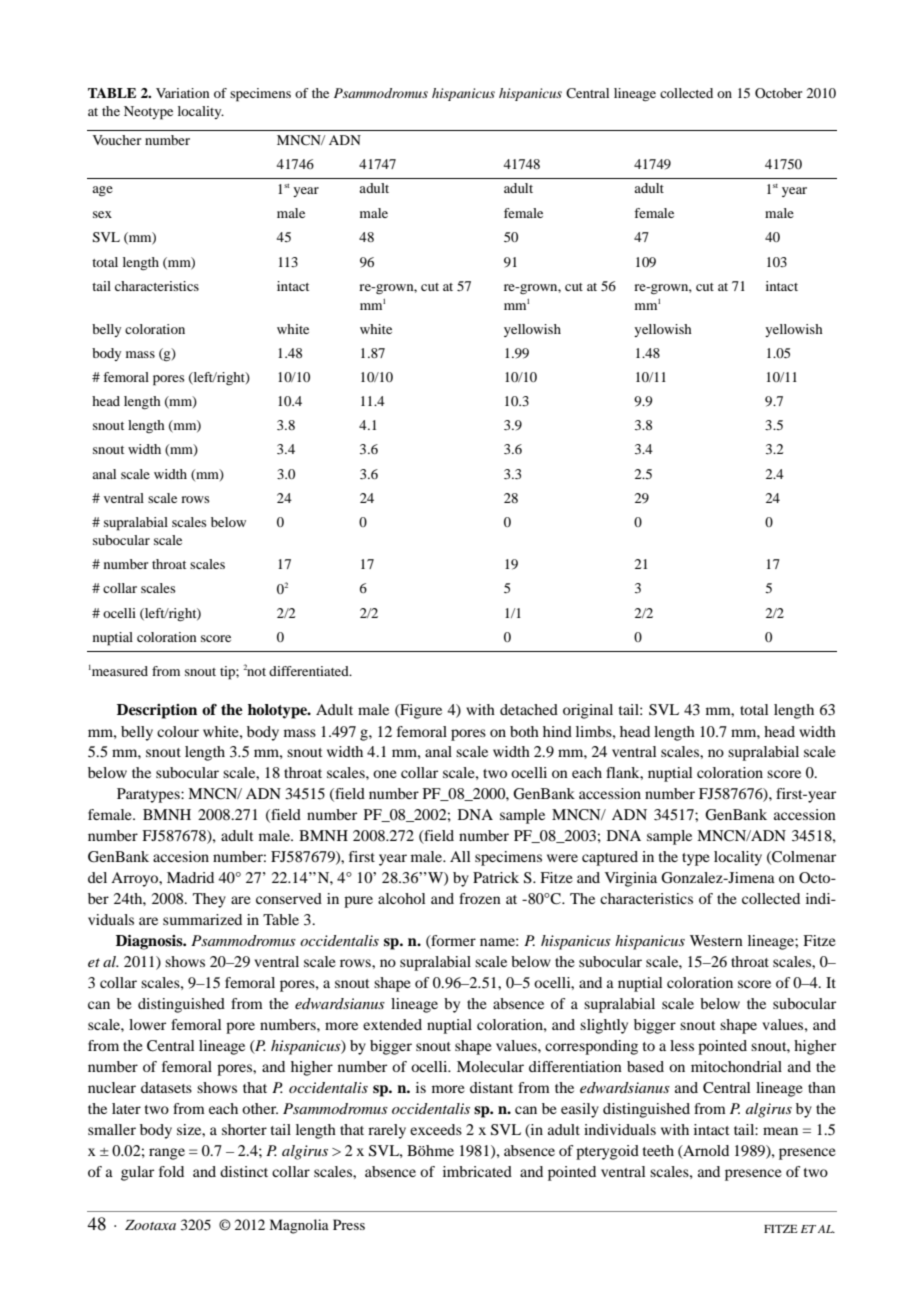  I want to click on sex, so click(102, 214).
